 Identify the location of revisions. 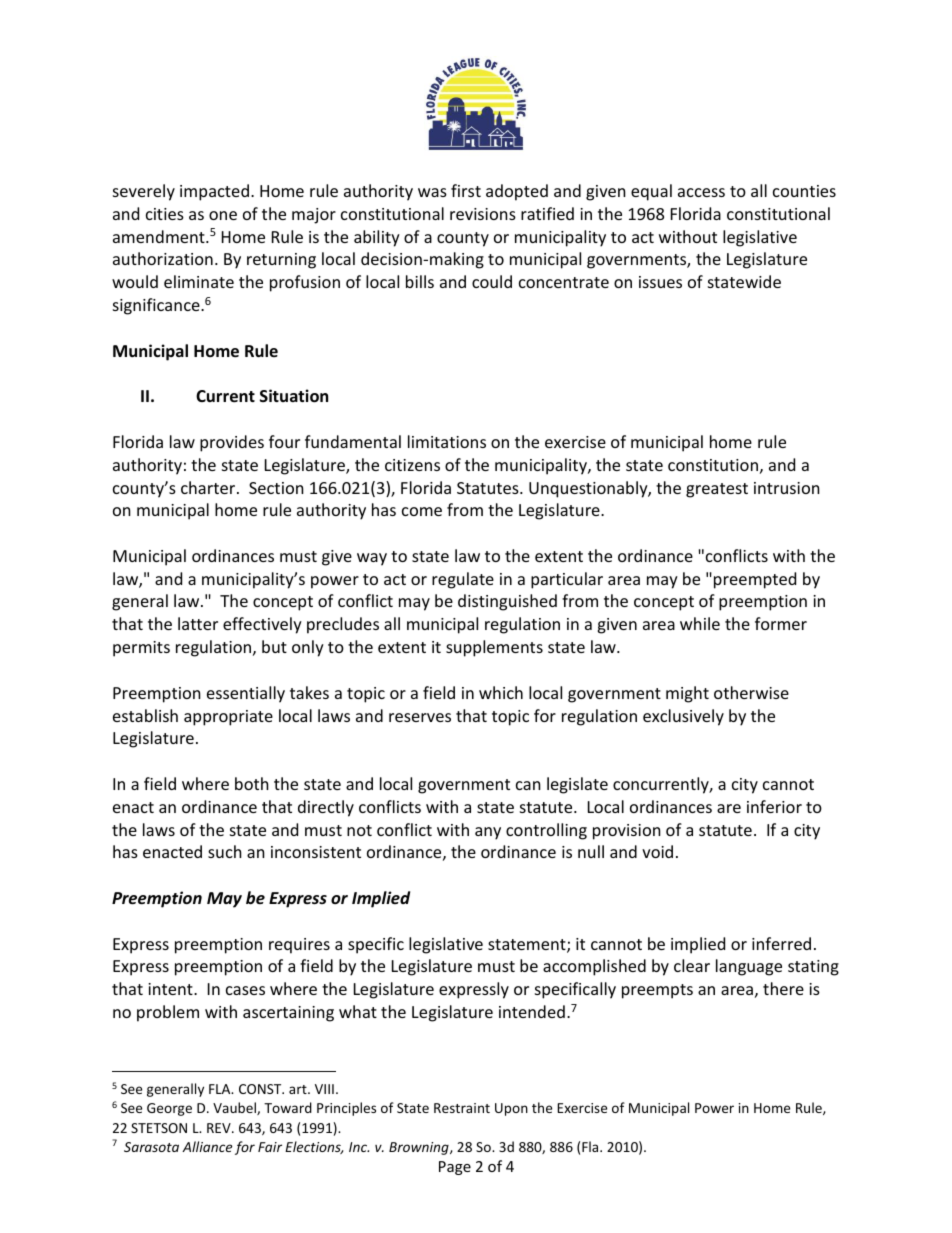
(483, 214).
